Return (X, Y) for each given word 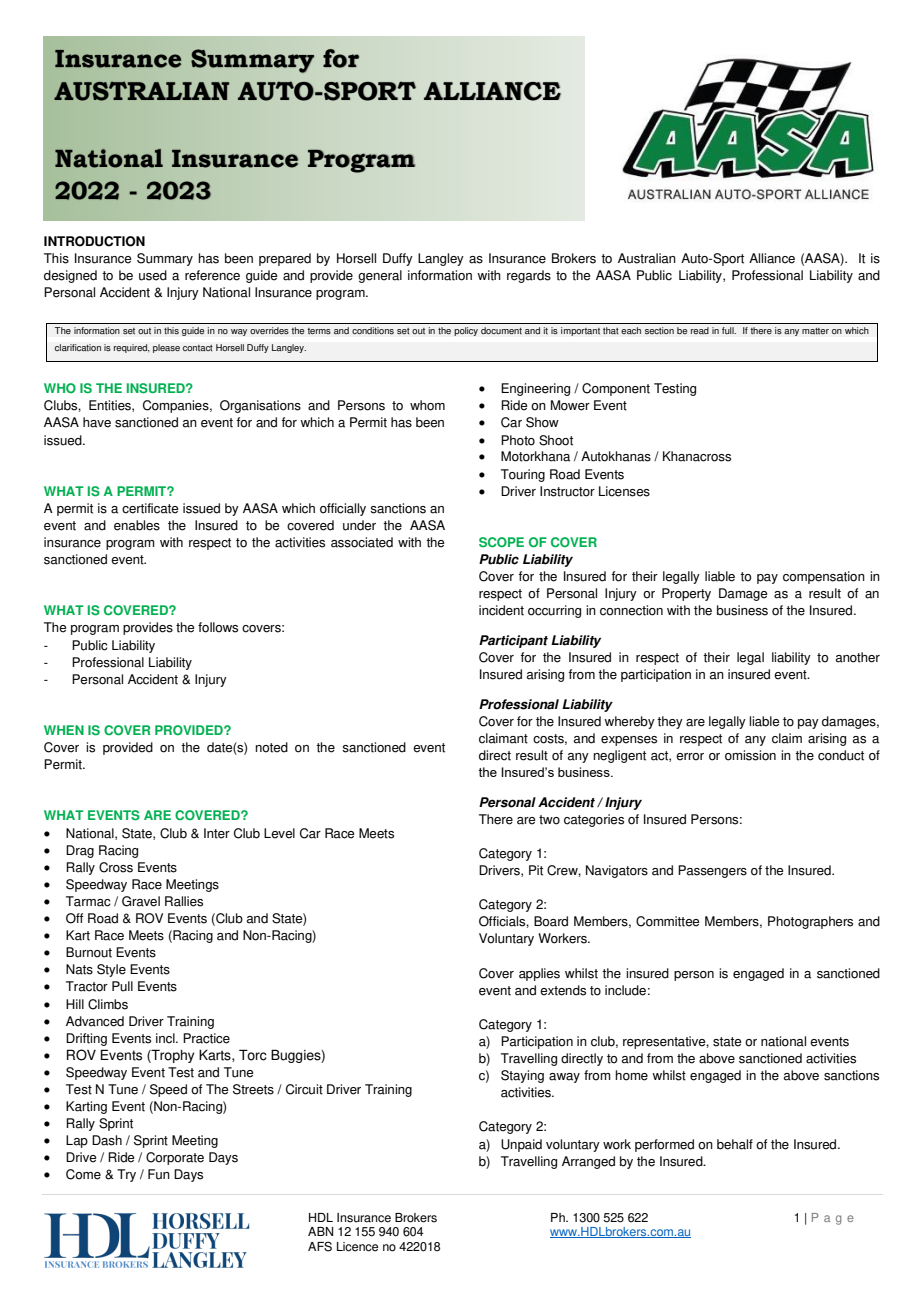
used (153, 275)
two (549, 820)
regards (529, 276)
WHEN (64, 730)
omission (750, 755)
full (729, 330)
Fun (159, 1174)
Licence (357, 1247)
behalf (735, 1144)
